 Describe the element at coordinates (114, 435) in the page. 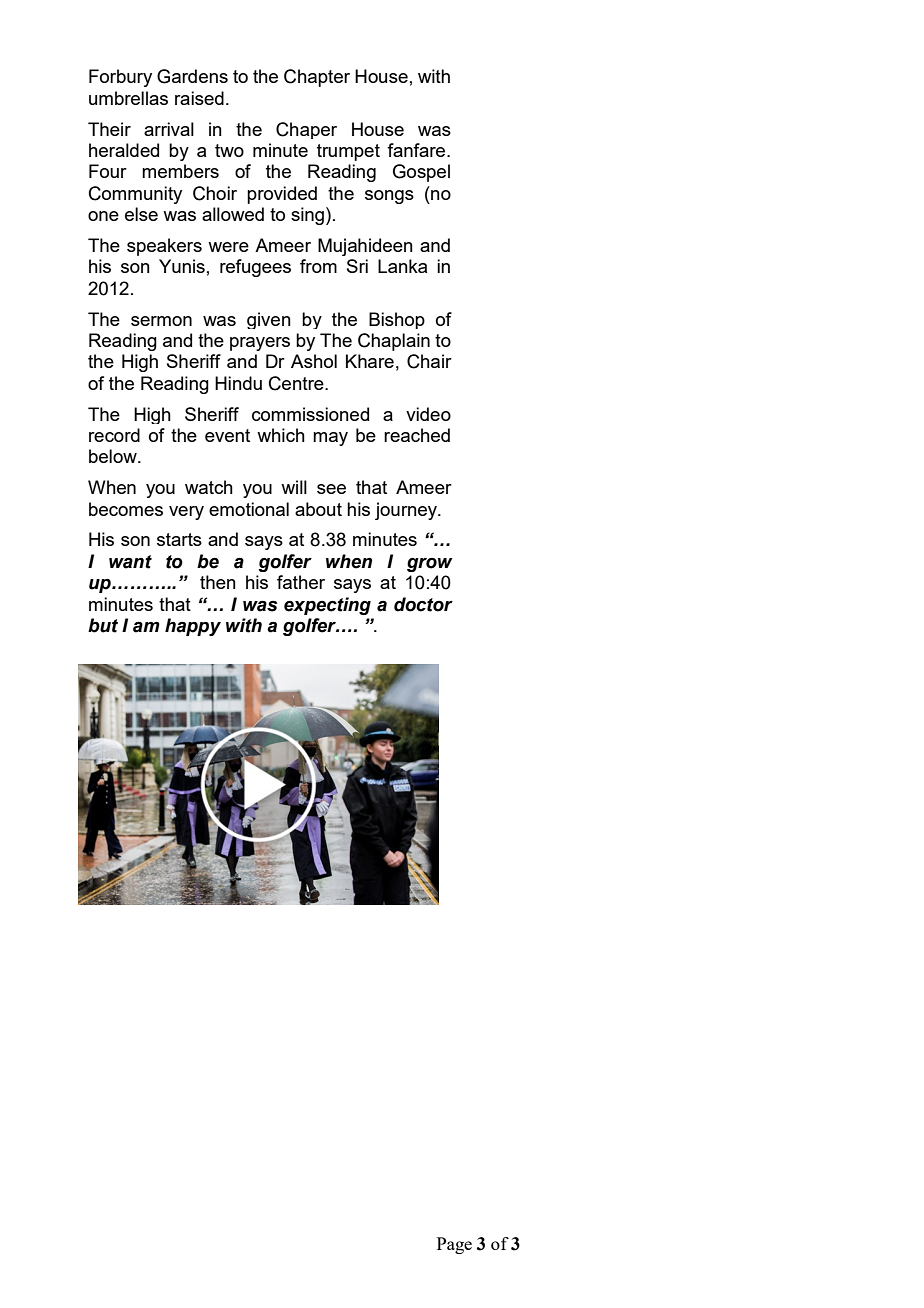

I see `record` at that location.
